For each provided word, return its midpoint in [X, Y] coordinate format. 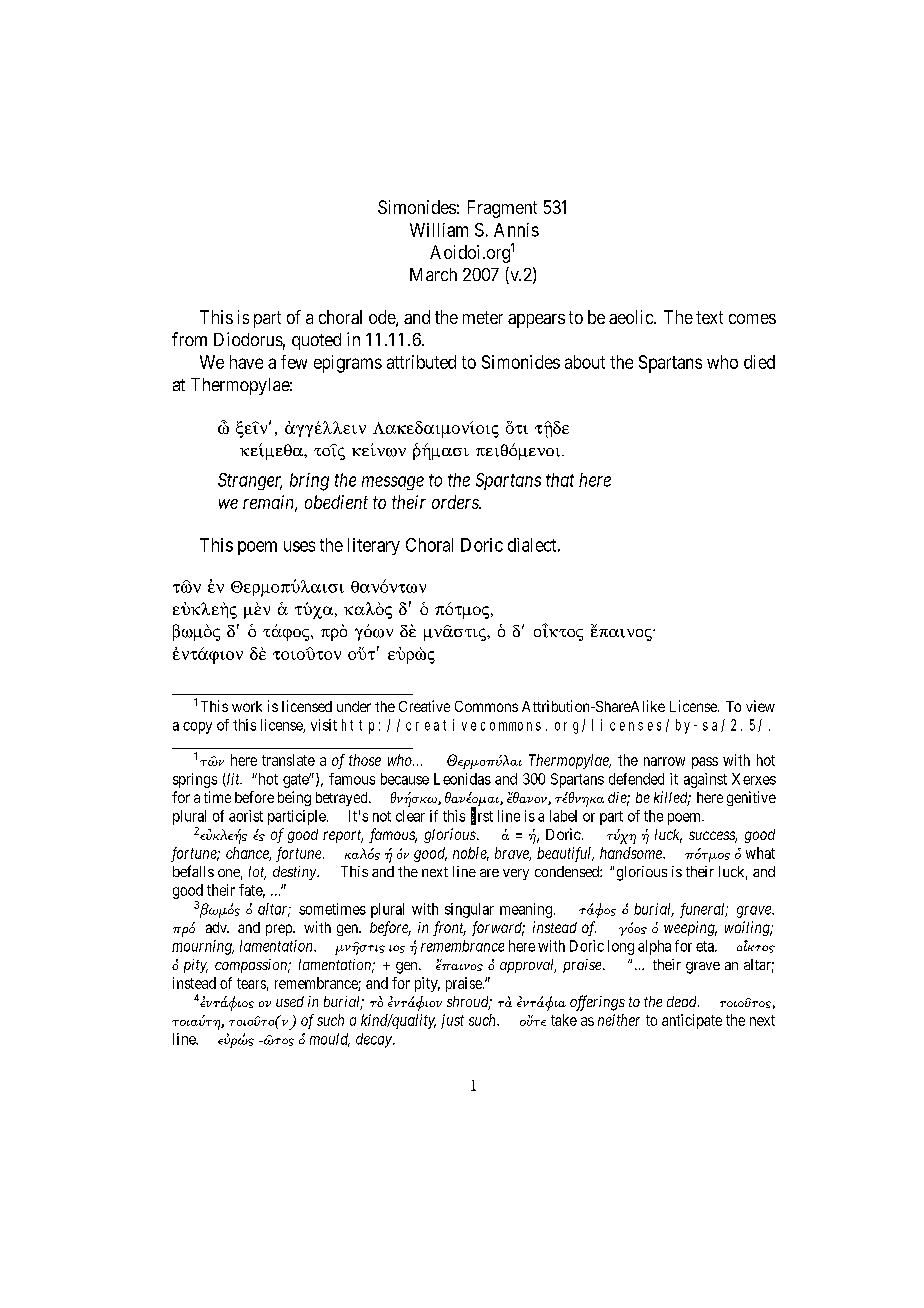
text [709, 317]
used [290, 1001]
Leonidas [462, 779]
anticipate [692, 1021]
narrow [664, 761]
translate [288, 760]
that [560, 480]
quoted [316, 341]
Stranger [250, 481]
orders [456, 502]
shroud [469, 1003]
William [439, 230]
